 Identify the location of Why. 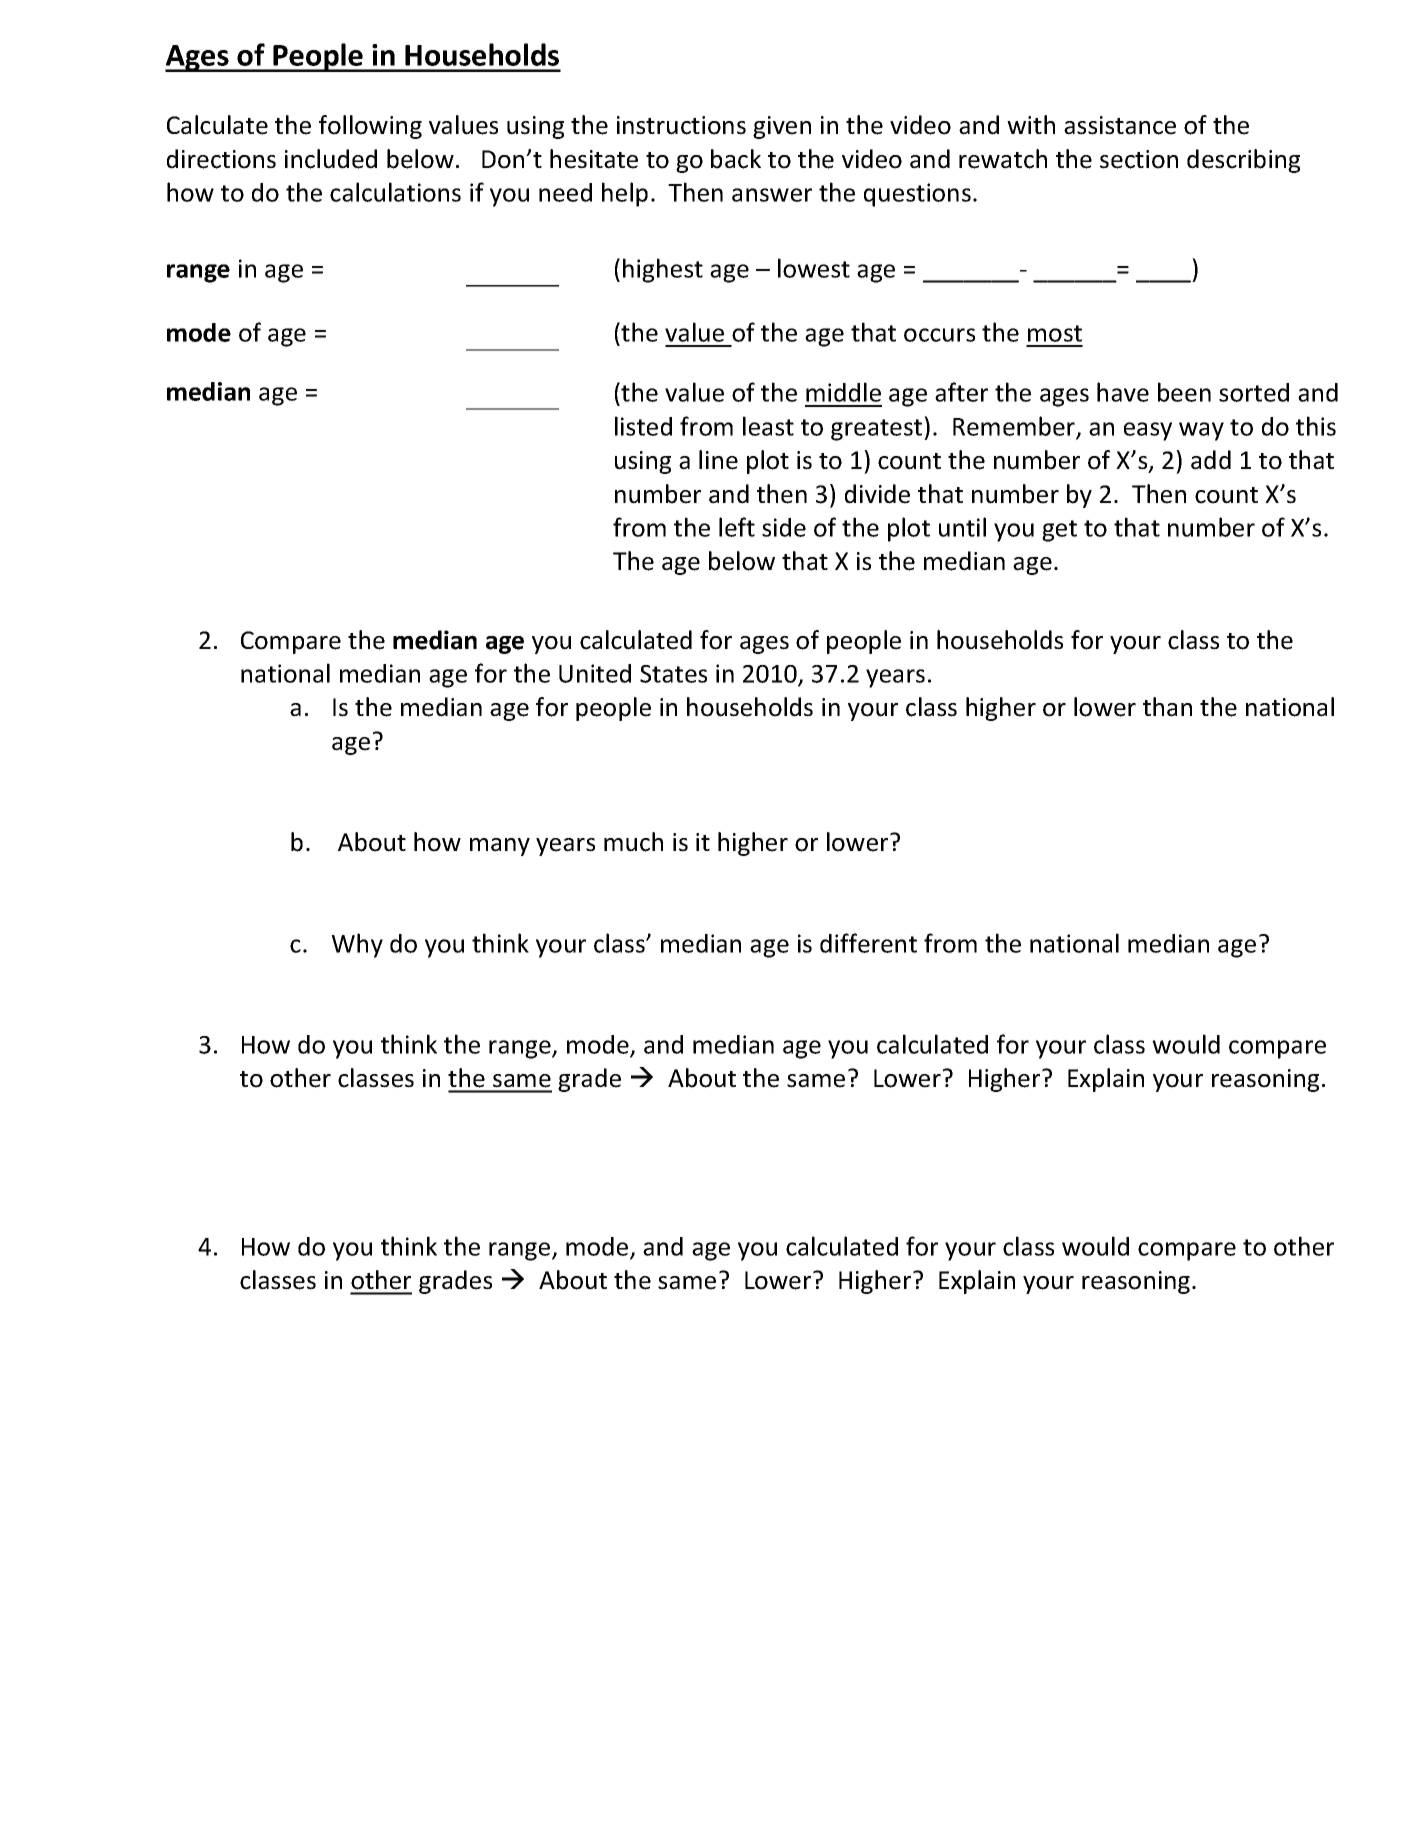
(357, 945).
